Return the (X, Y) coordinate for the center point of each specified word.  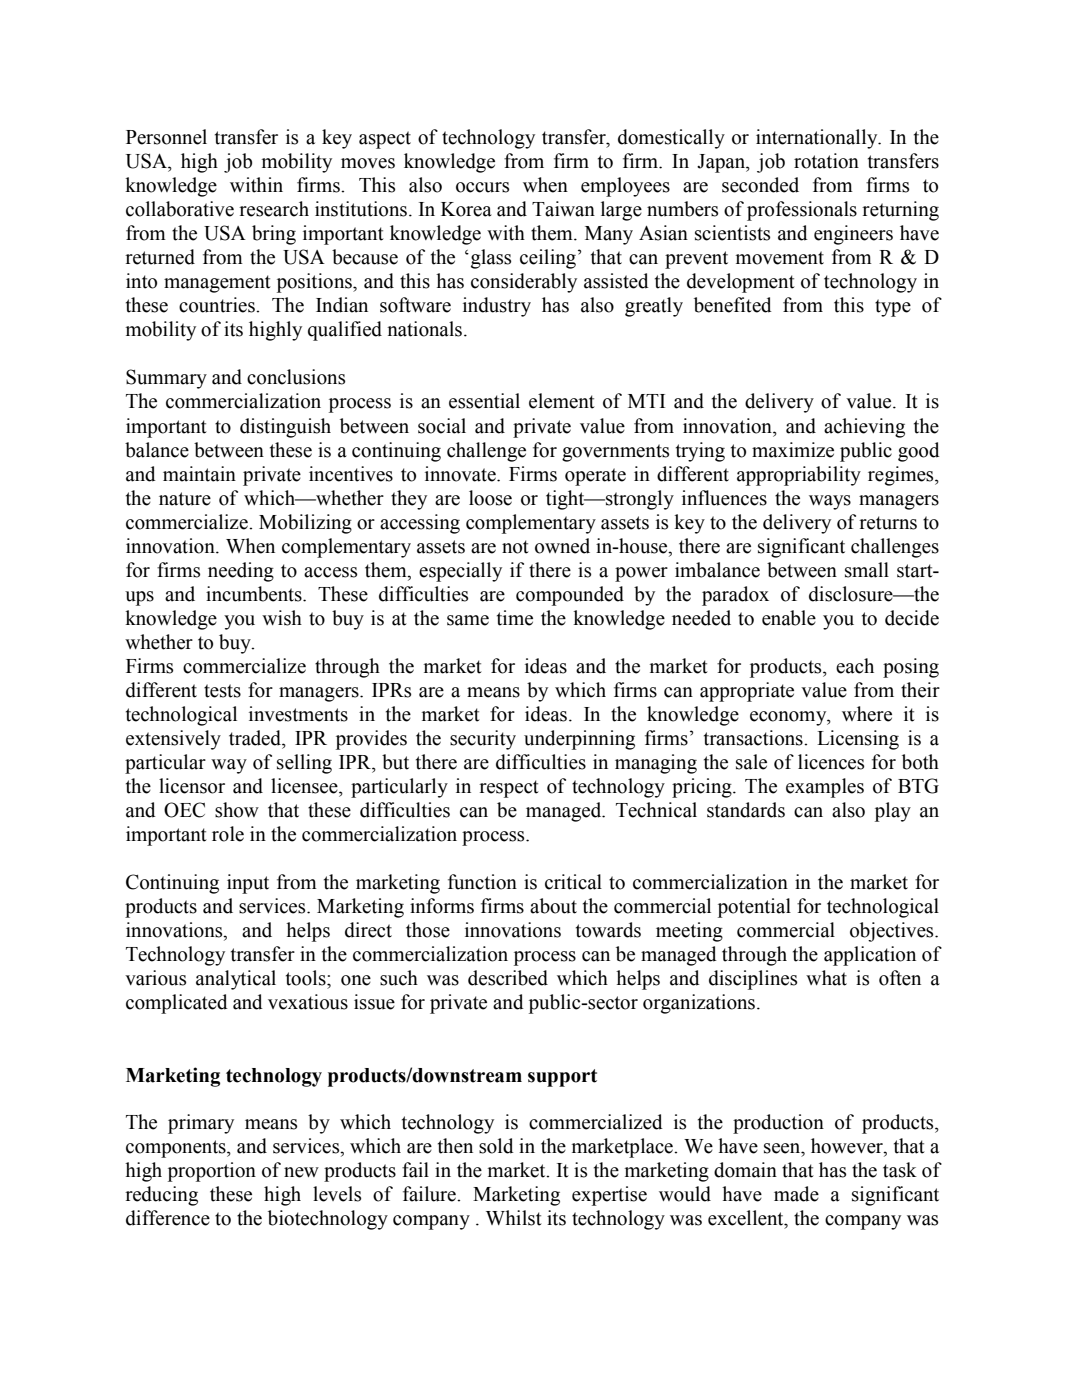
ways (830, 502)
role (228, 834)
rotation (826, 161)
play (893, 812)
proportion (212, 1172)
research (274, 209)
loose (490, 498)
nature (185, 499)
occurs (482, 187)
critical (573, 882)
